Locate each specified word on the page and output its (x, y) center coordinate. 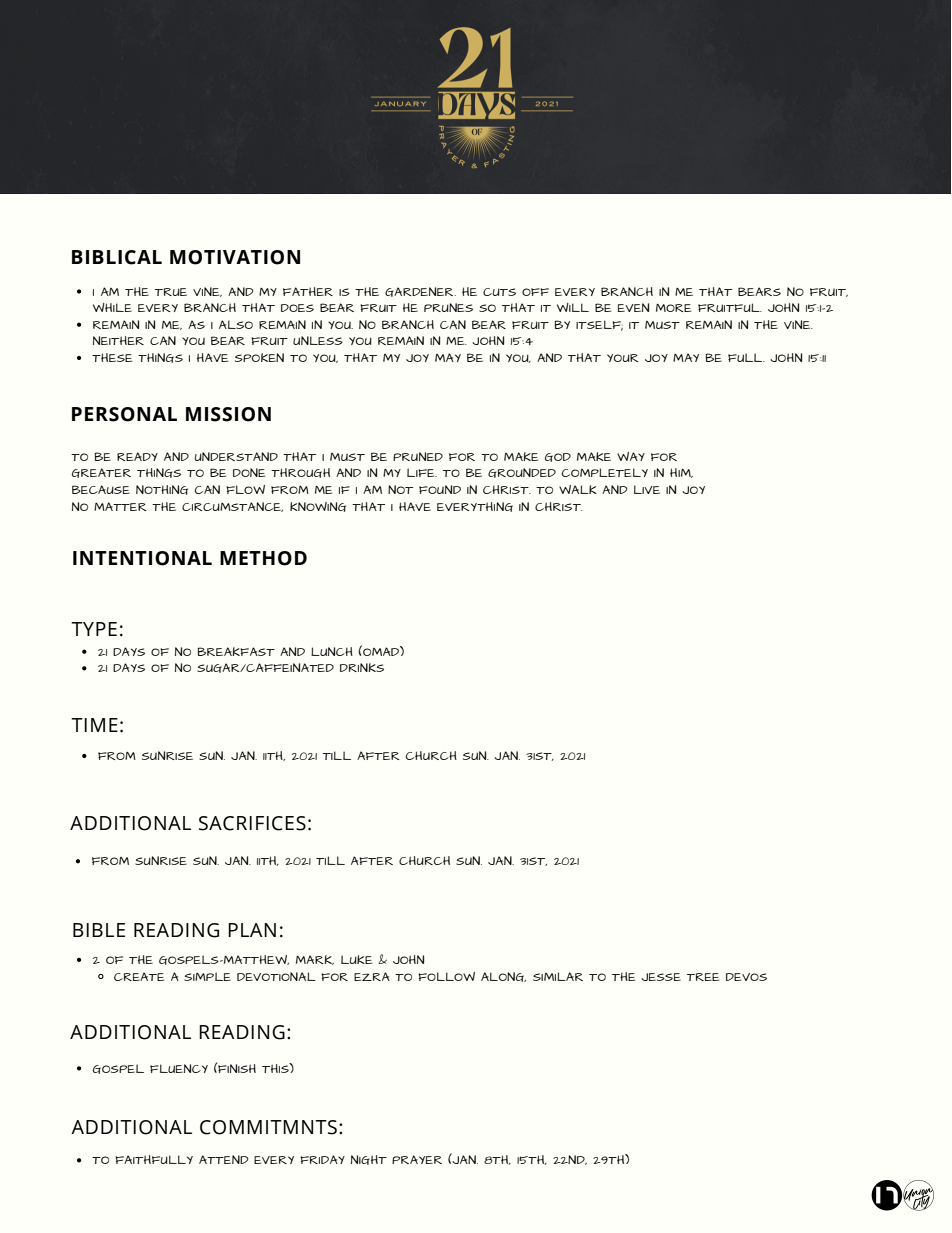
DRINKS (362, 667)
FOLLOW (446, 976)
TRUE (171, 292)
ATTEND (223, 1159)
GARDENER (420, 292)
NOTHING (162, 490)
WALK (578, 489)
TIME (94, 725)
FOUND (440, 489)
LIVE (647, 489)
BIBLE (99, 930)
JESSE (661, 977)
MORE (673, 308)
